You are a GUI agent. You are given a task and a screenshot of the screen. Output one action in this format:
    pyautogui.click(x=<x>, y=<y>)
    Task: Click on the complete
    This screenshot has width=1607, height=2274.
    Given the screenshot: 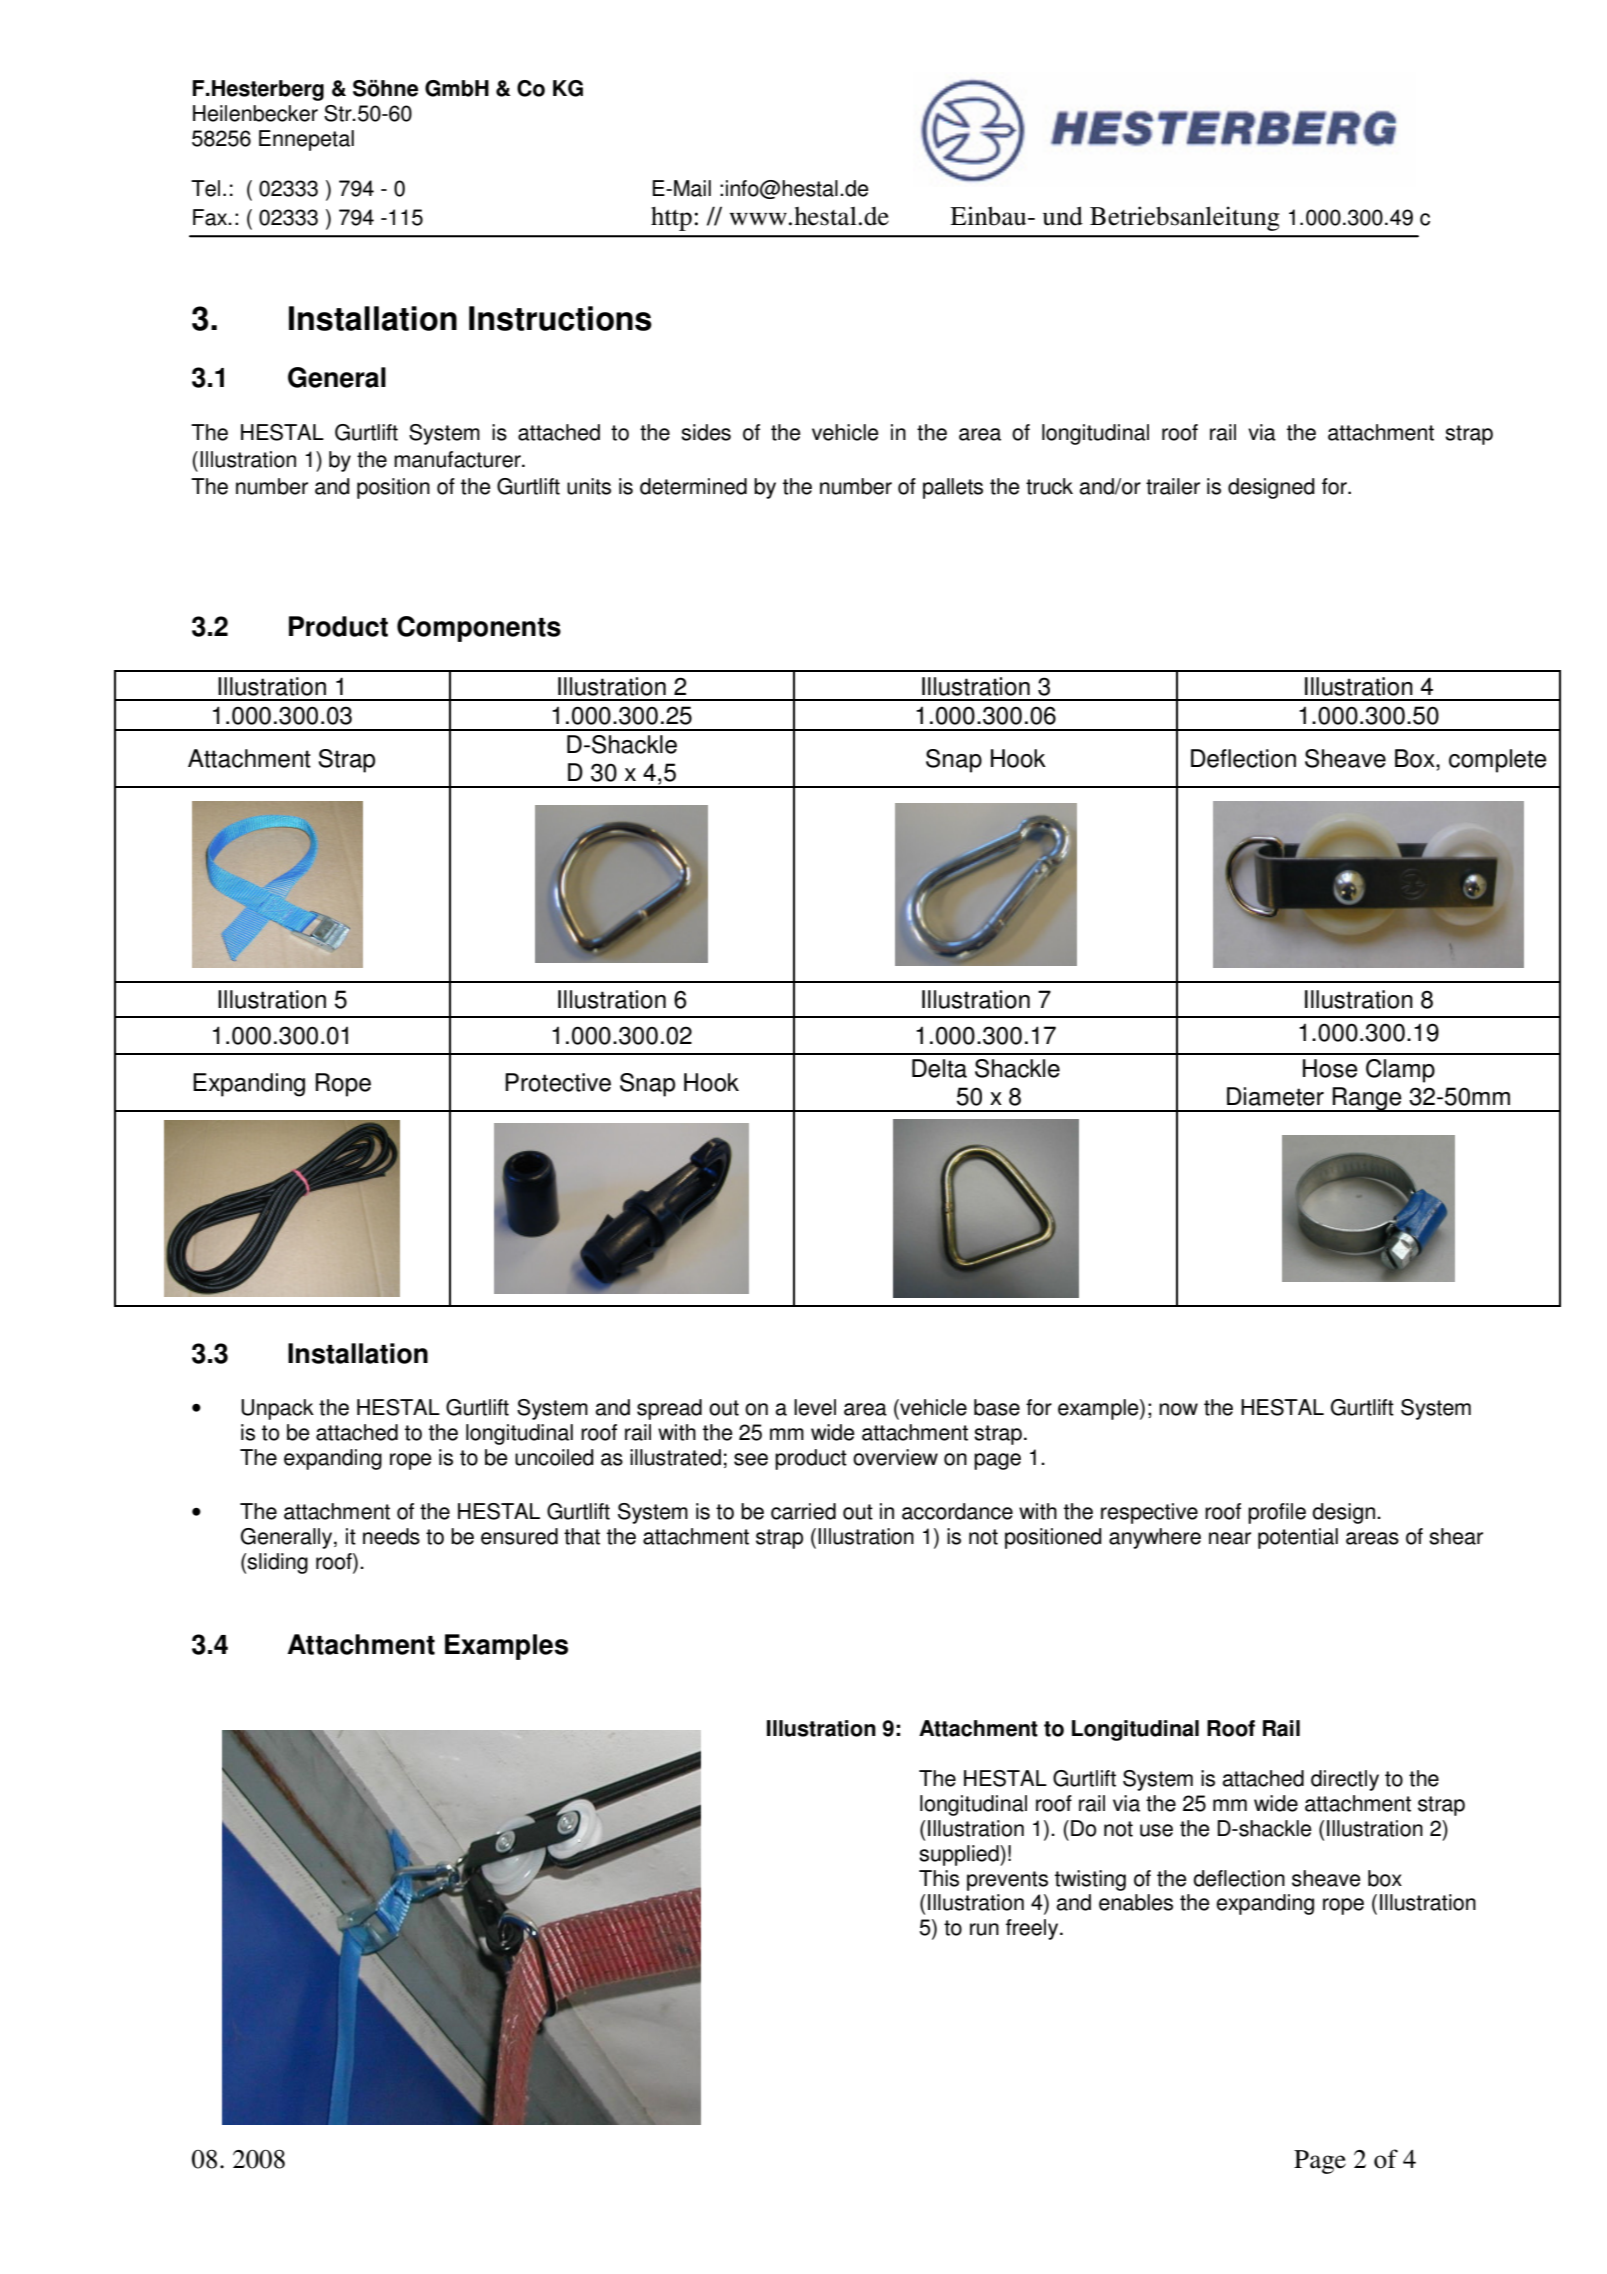 What is the action you would take?
    pyautogui.click(x=1498, y=761)
